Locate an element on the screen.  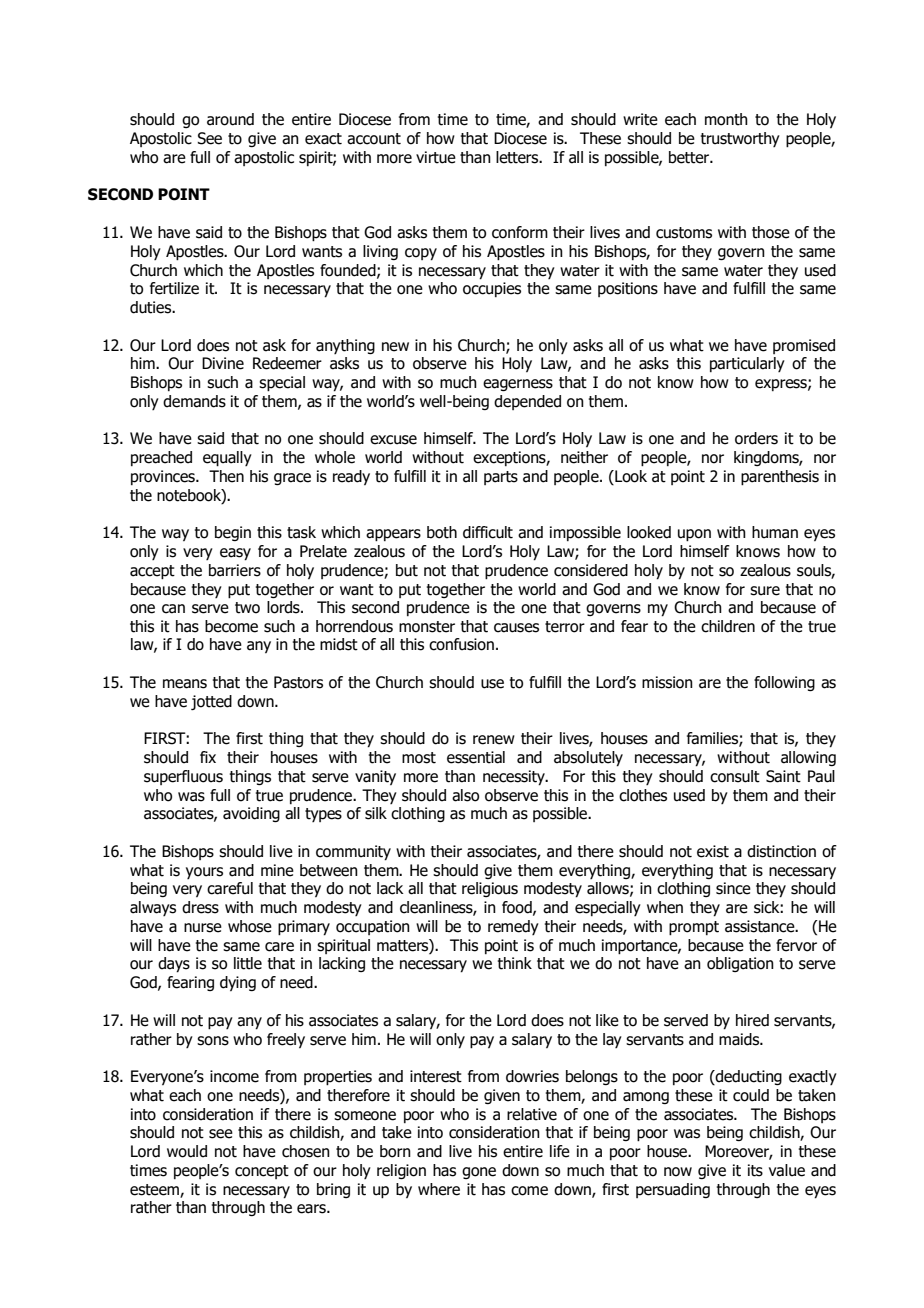
whose is located at coordinates (250, 926).
